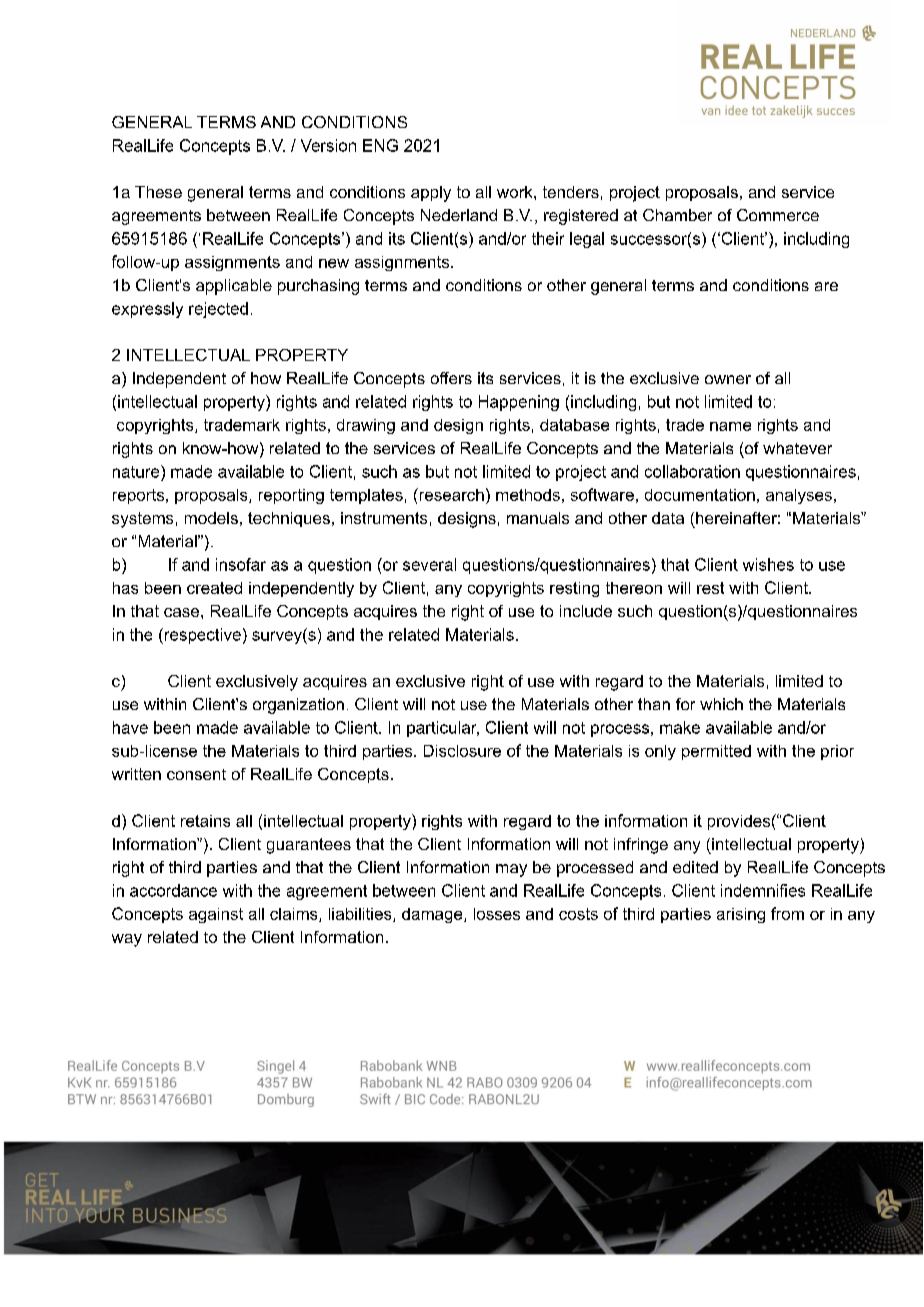  I want to click on losses, so click(497, 914).
